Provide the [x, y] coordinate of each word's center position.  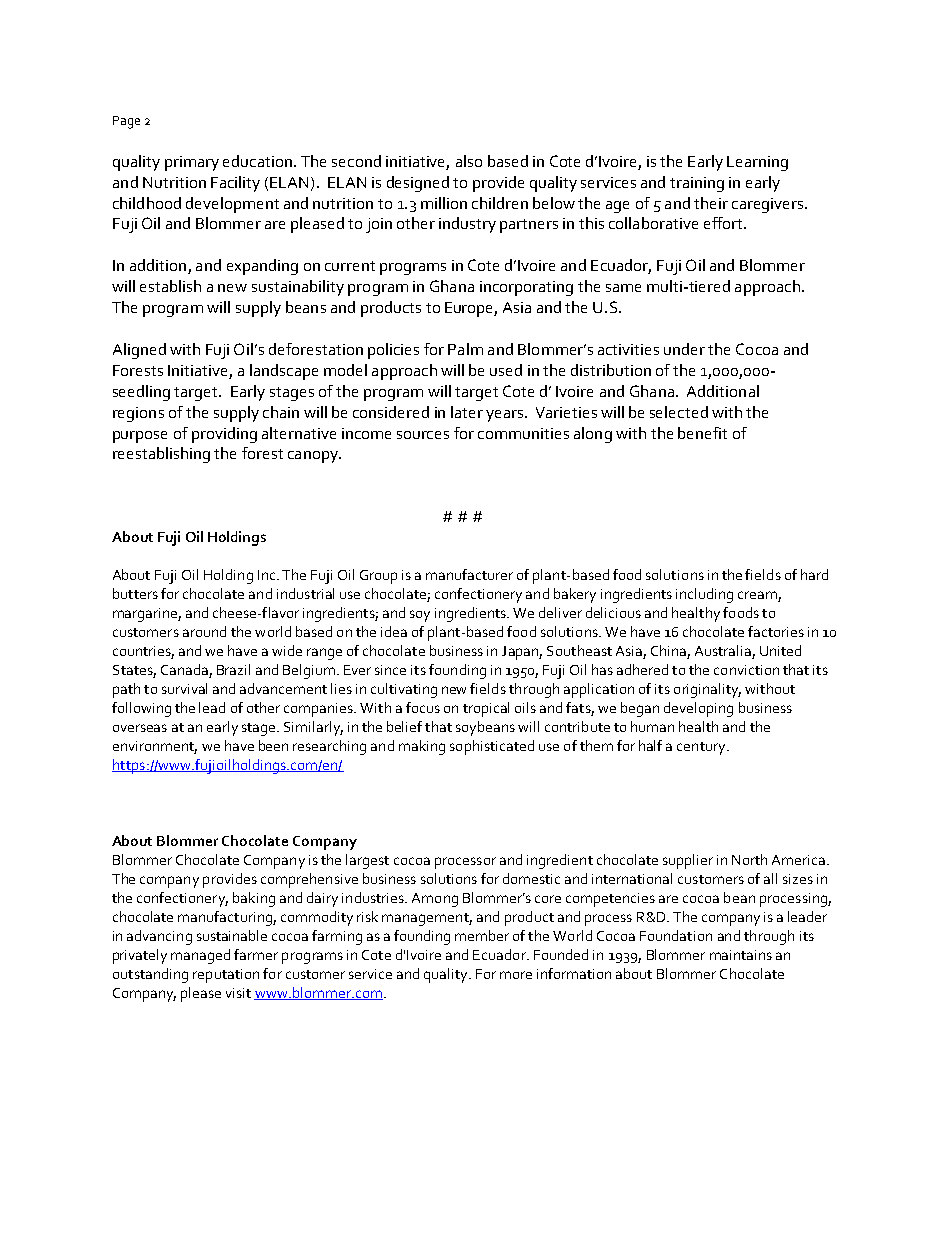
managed [200, 956]
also [469, 161]
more [516, 975]
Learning [757, 163]
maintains [741, 955]
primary [192, 163]
